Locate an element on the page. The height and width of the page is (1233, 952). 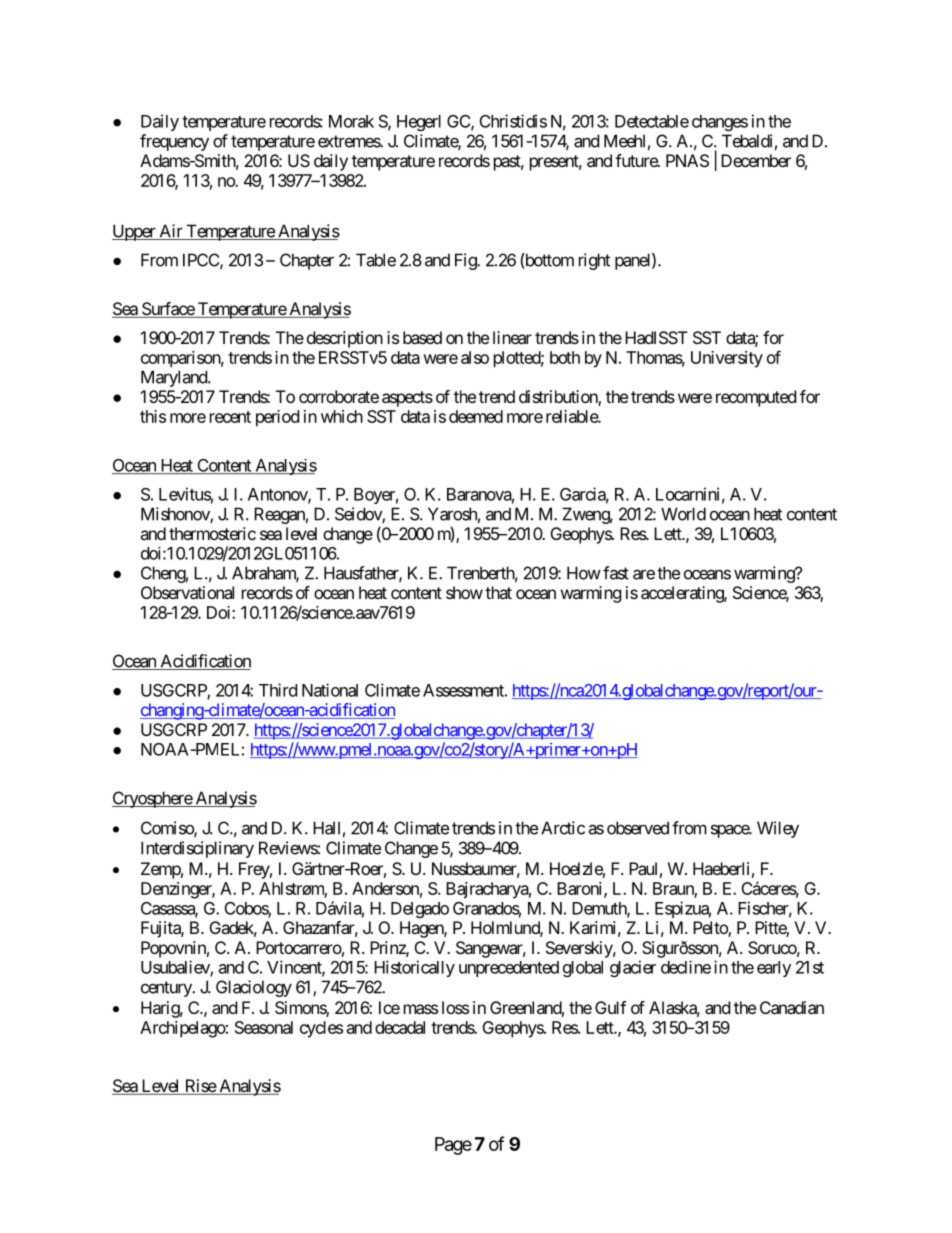
frequency is located at coordinates (174, 142).
